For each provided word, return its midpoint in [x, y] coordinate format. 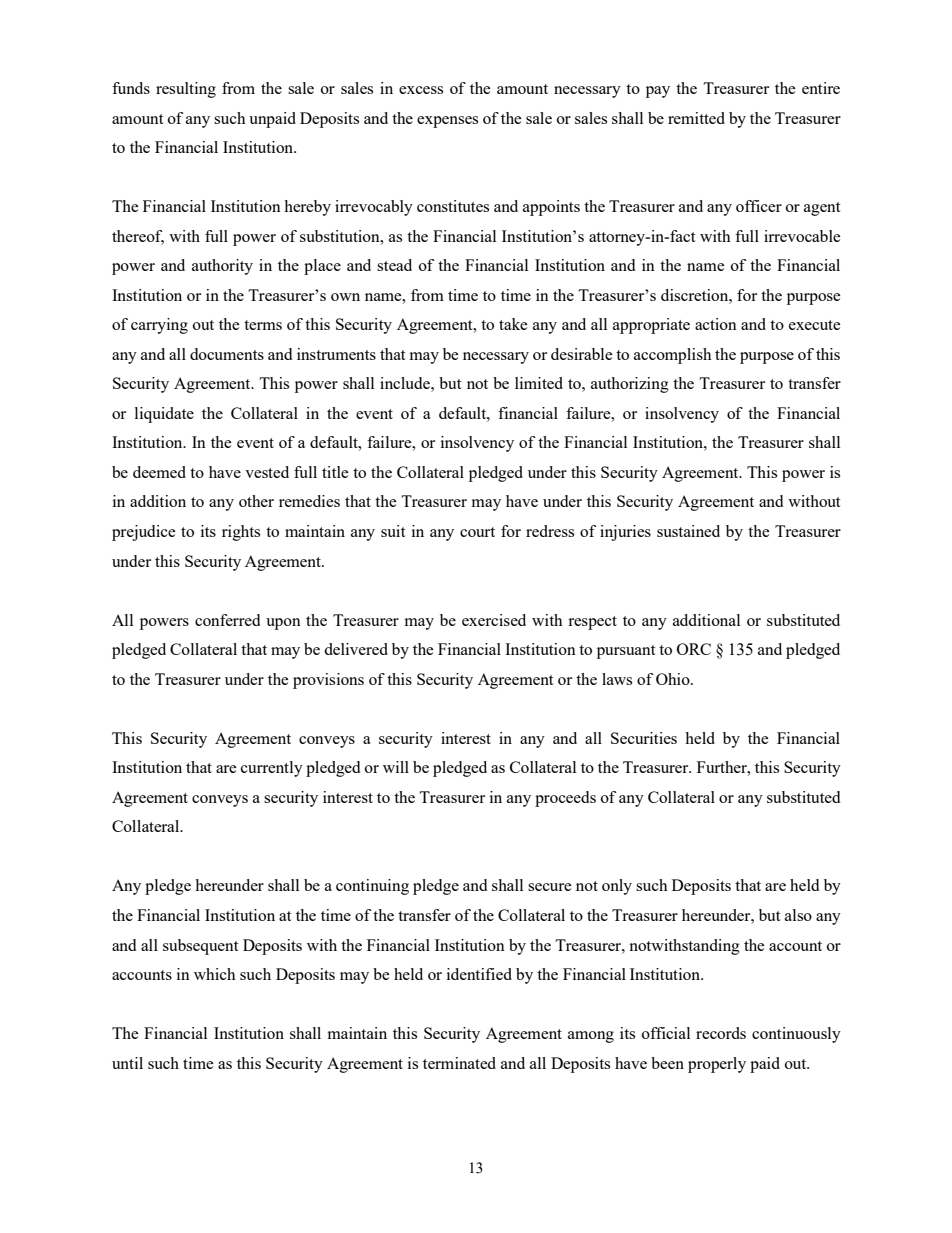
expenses [447, 122]
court [477, 532]
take [513, 324]
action [716, 324]
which [215, 974]
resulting [186, 90]
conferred [227, 620]
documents [227, 354]
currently [272, 769]
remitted [696, 118]
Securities [644, 738]
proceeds [565, 799]
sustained [688, 531]
